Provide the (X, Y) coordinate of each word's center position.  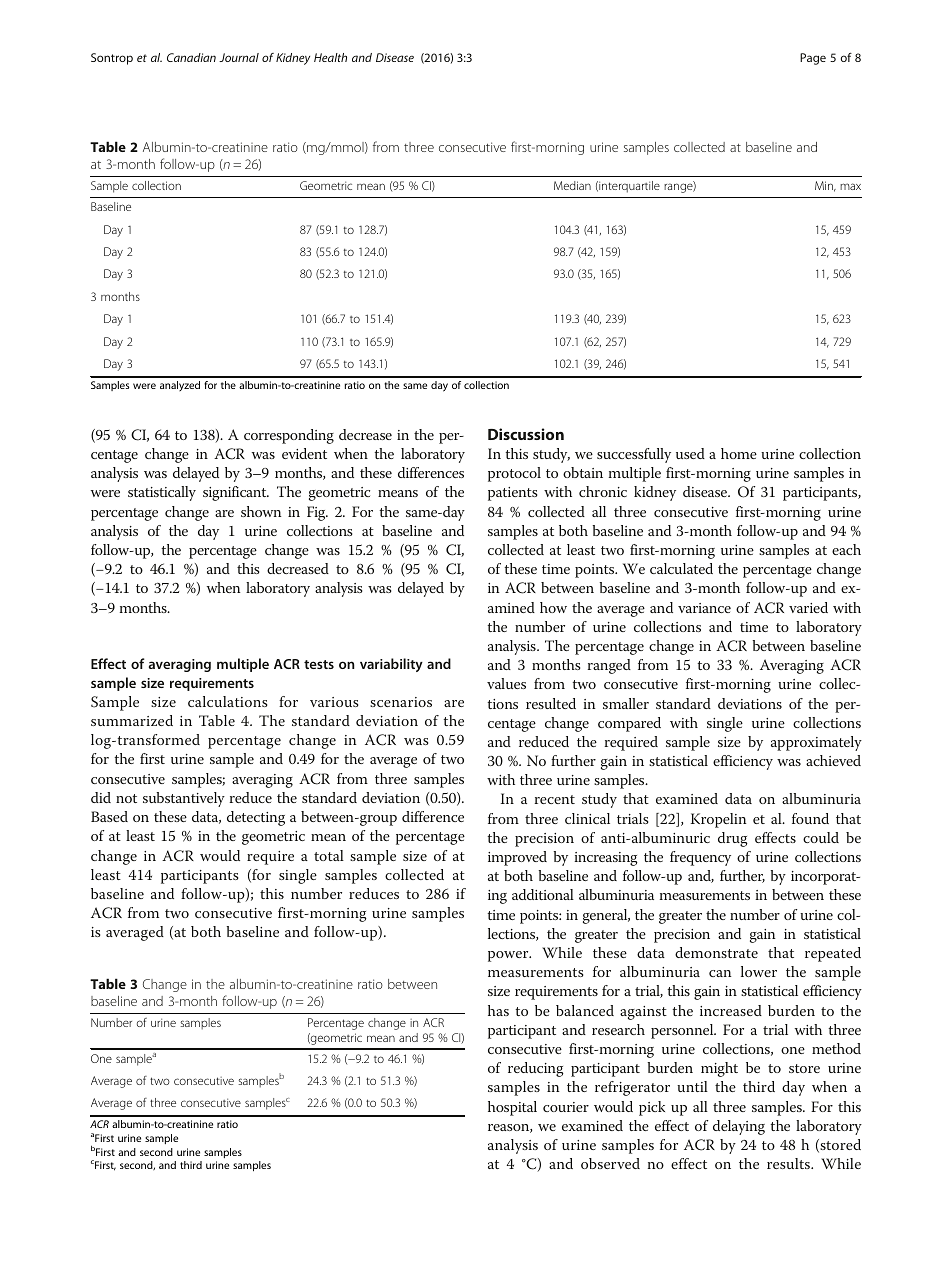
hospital (512, 1108)
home (739, 453)
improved (517, 858)
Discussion (526, 434)
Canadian (191, 57)
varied (808, 607)
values (506, 683)
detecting (256, 818)
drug (733, 839)
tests (319, 664)
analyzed (180, 386)
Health (330, 57)
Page (813, 59)
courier (566, 1107)
